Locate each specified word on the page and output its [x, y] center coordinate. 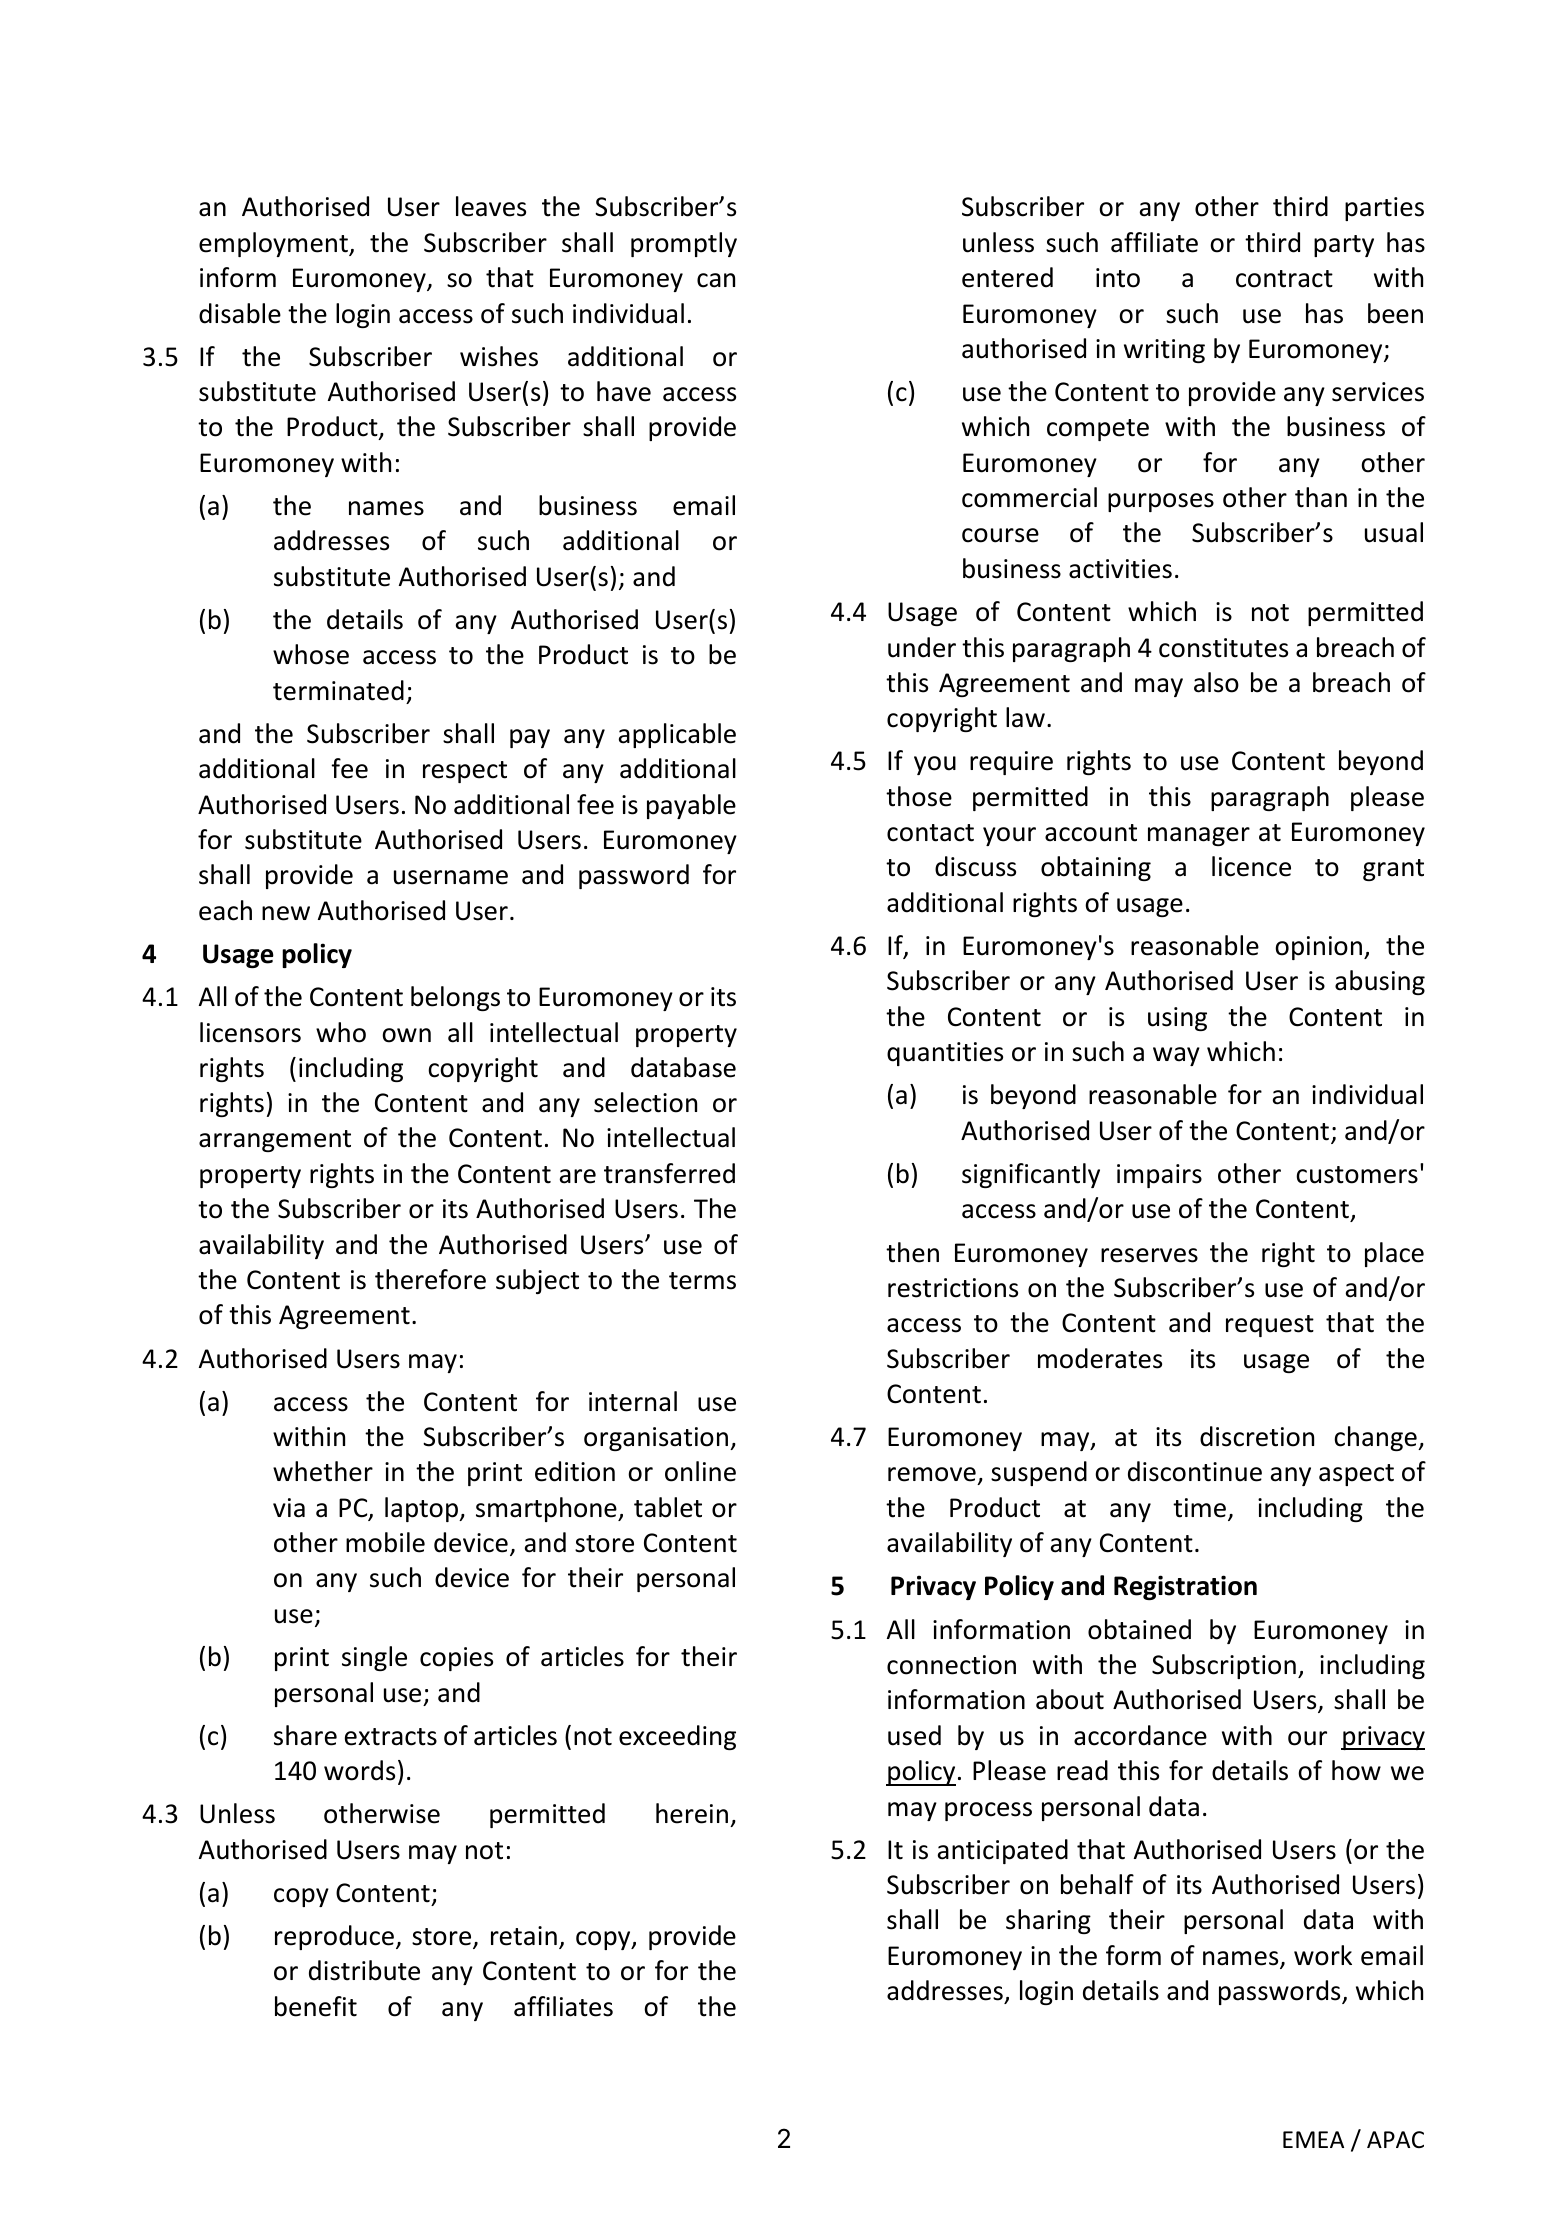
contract [1284, 279]
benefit [316, 2006]
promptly [684, 244]
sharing [1048, 1921]
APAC [1395, 2139]
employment [275, 244]
